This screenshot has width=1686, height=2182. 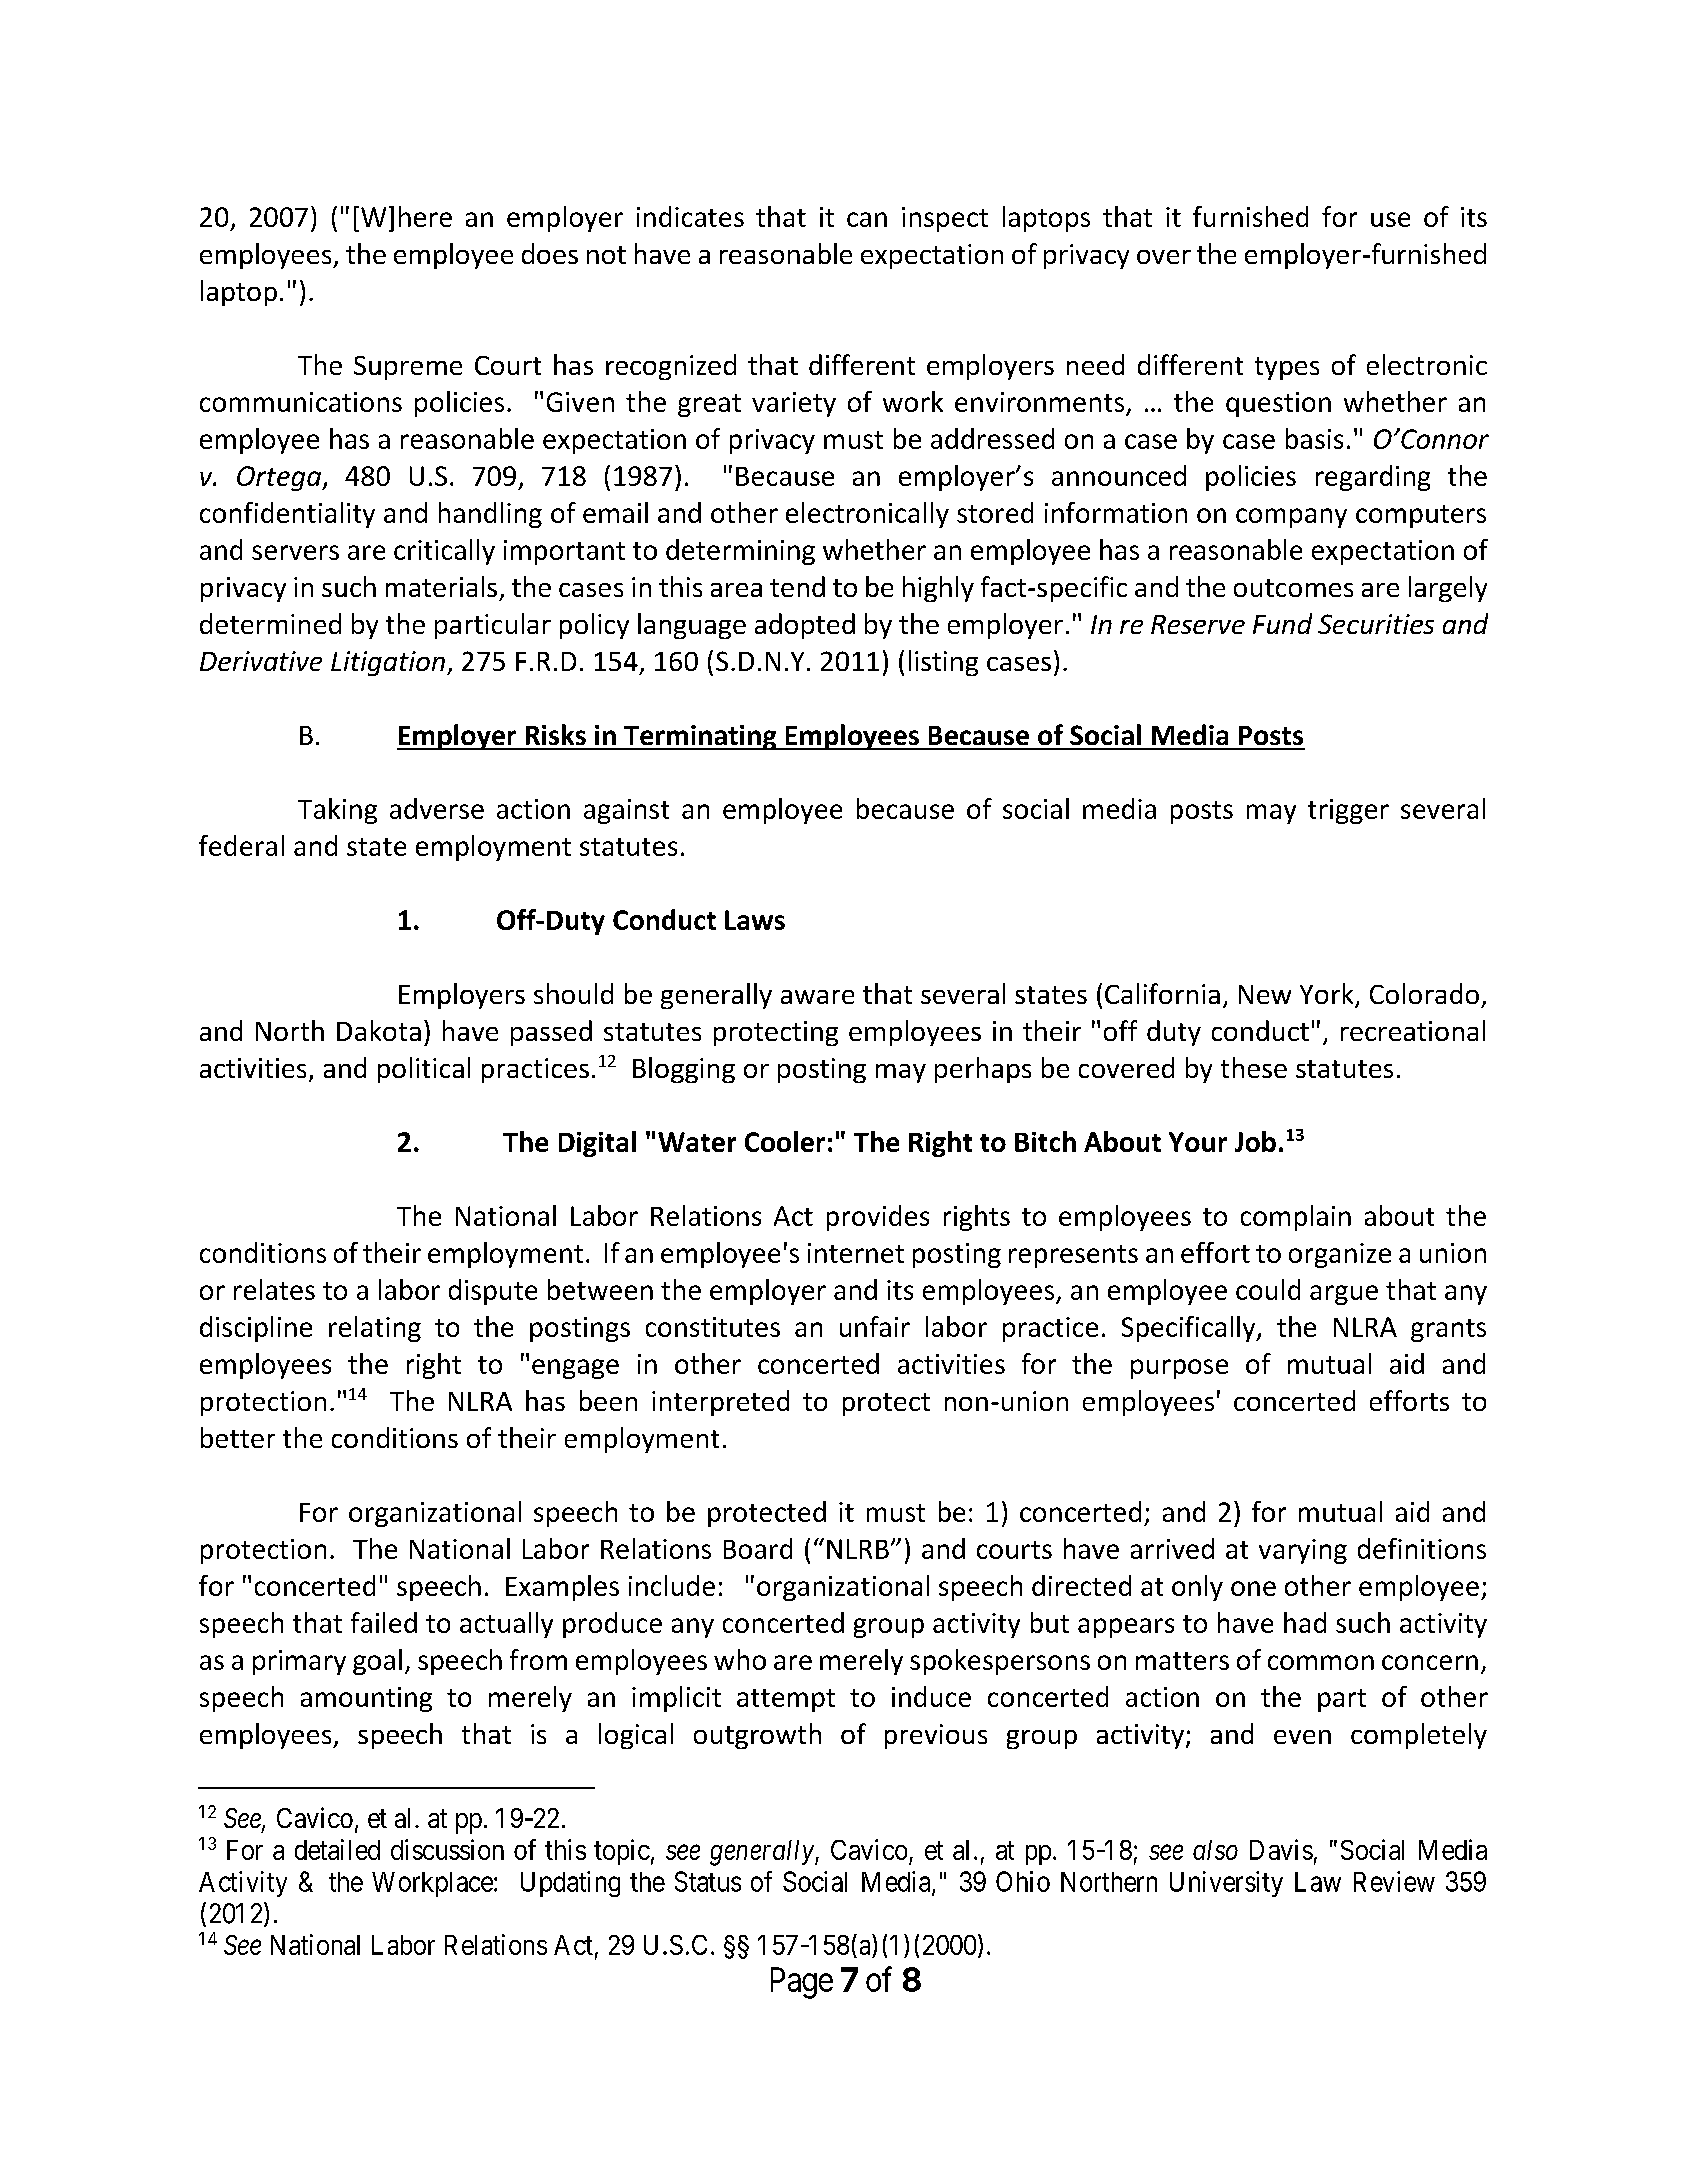 What do you see at coordinates (408, 368) in the screenshot?
I see `Supreme` at bounding box center [408, 368].
